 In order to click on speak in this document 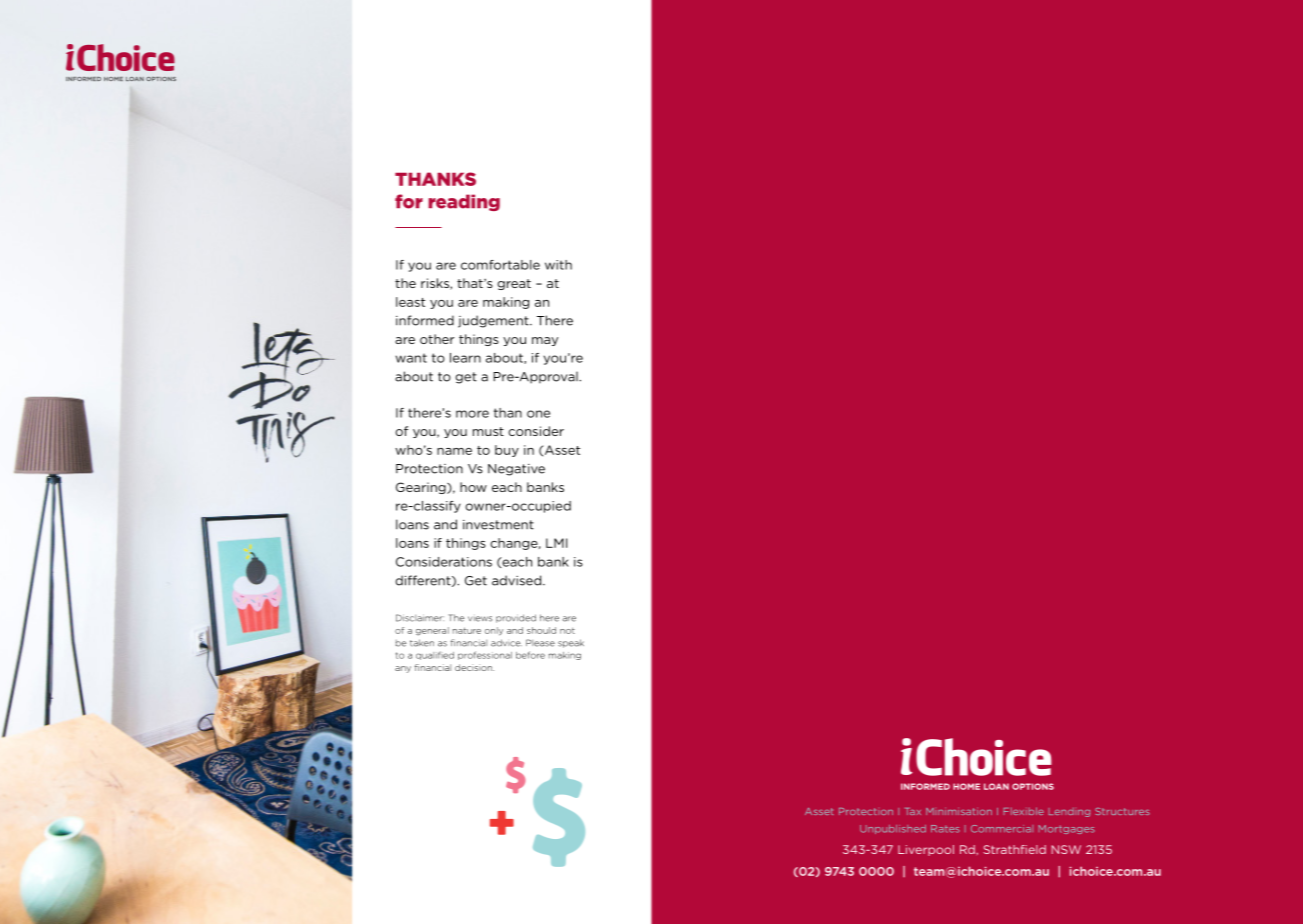, I will do `click(571, 643)`.
